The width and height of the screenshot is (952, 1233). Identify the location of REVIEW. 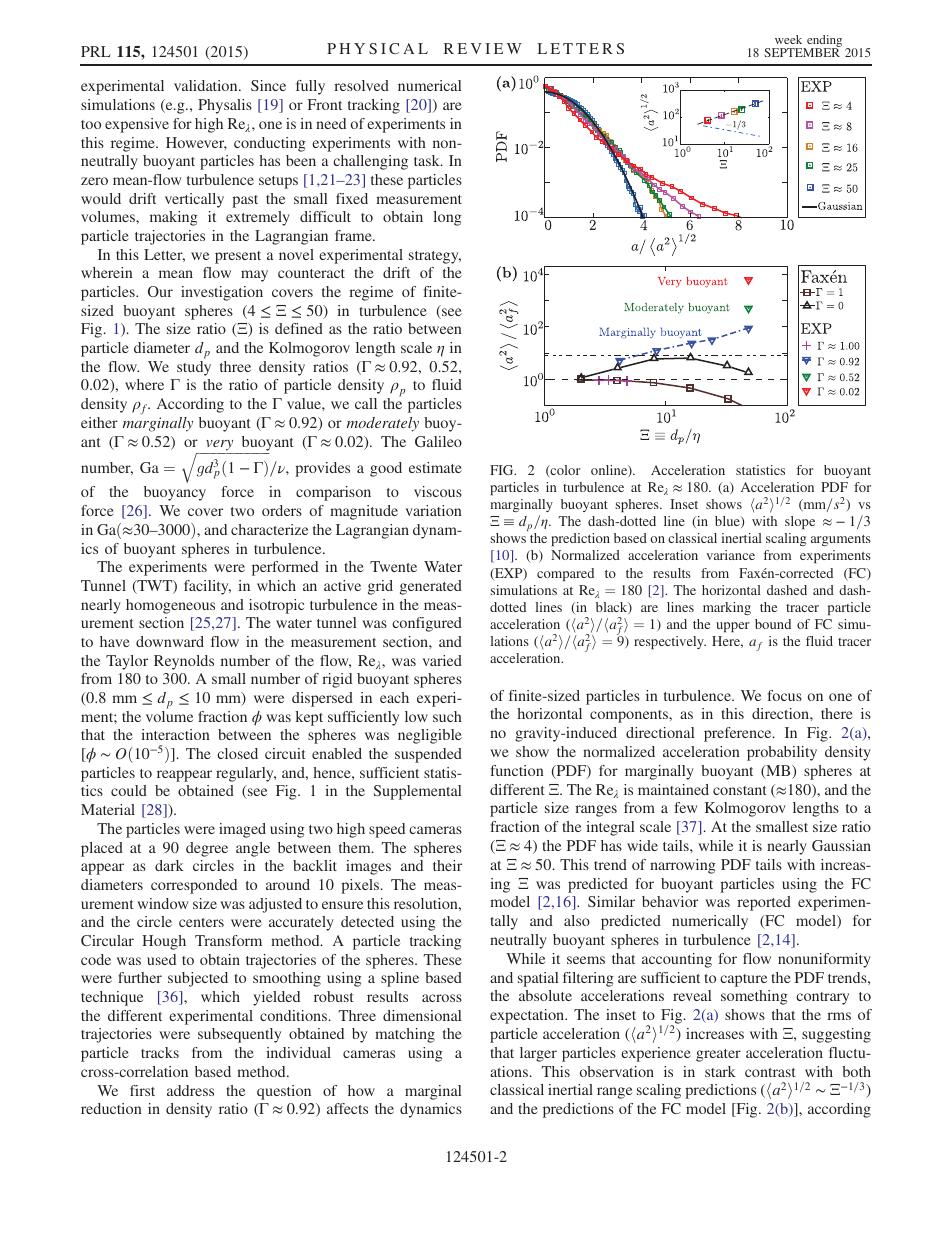
(483, 48).
